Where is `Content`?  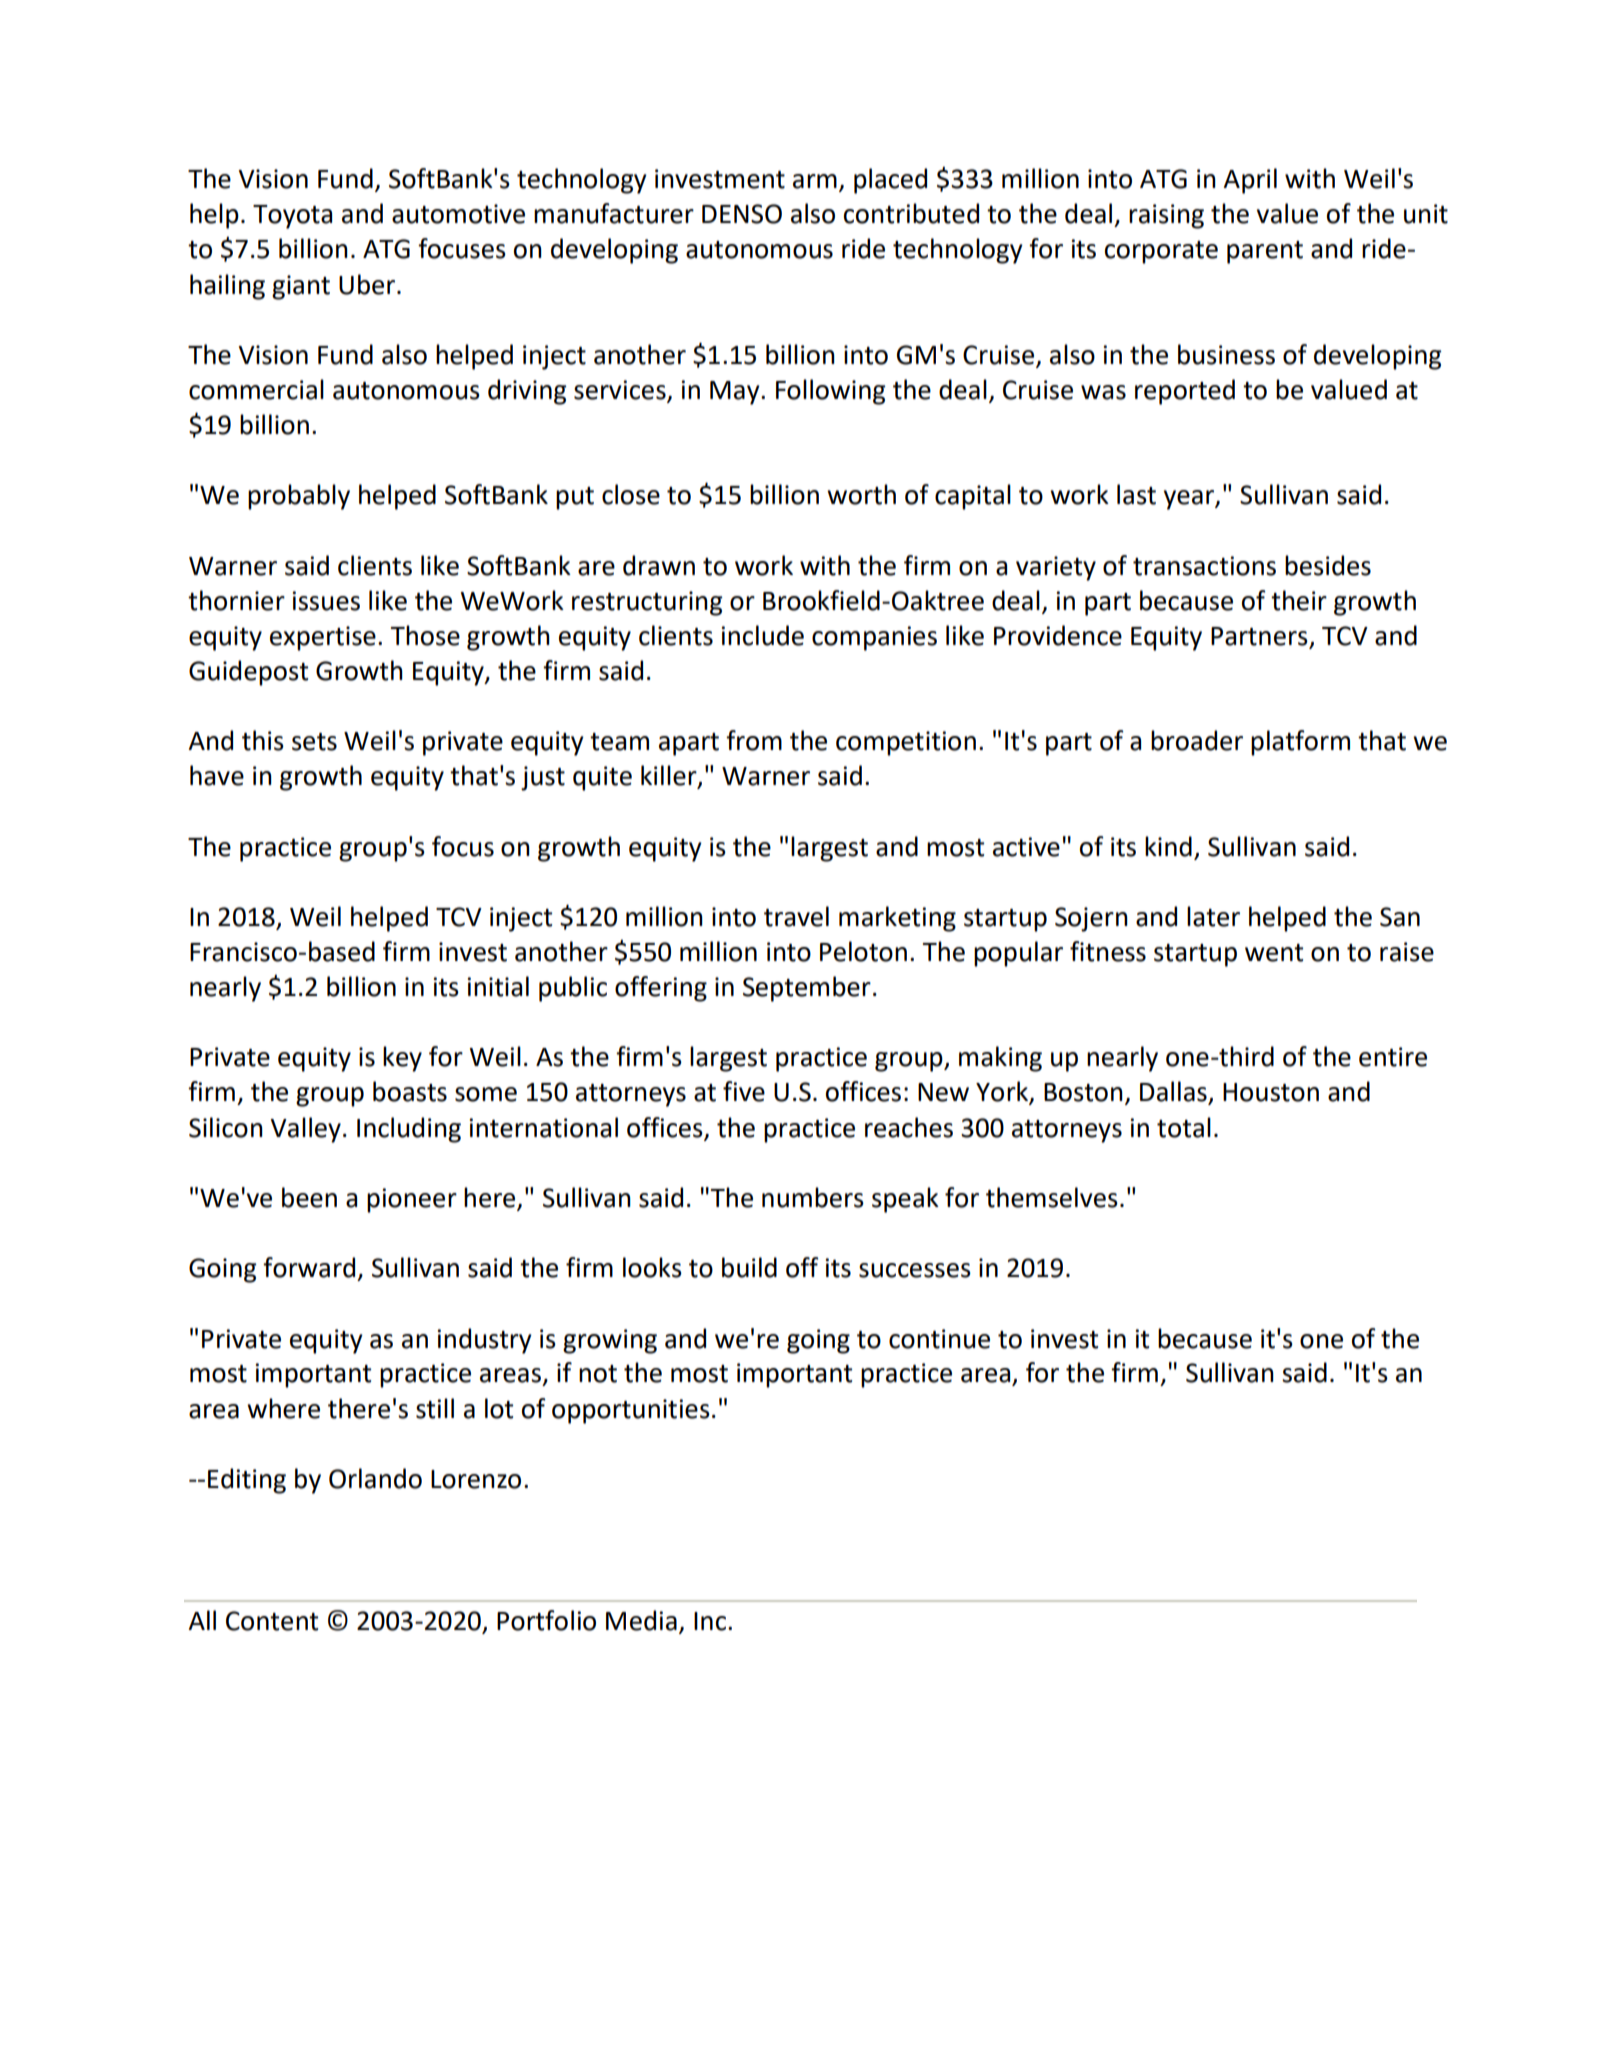 Content is located at coordinates (272, 1621).
